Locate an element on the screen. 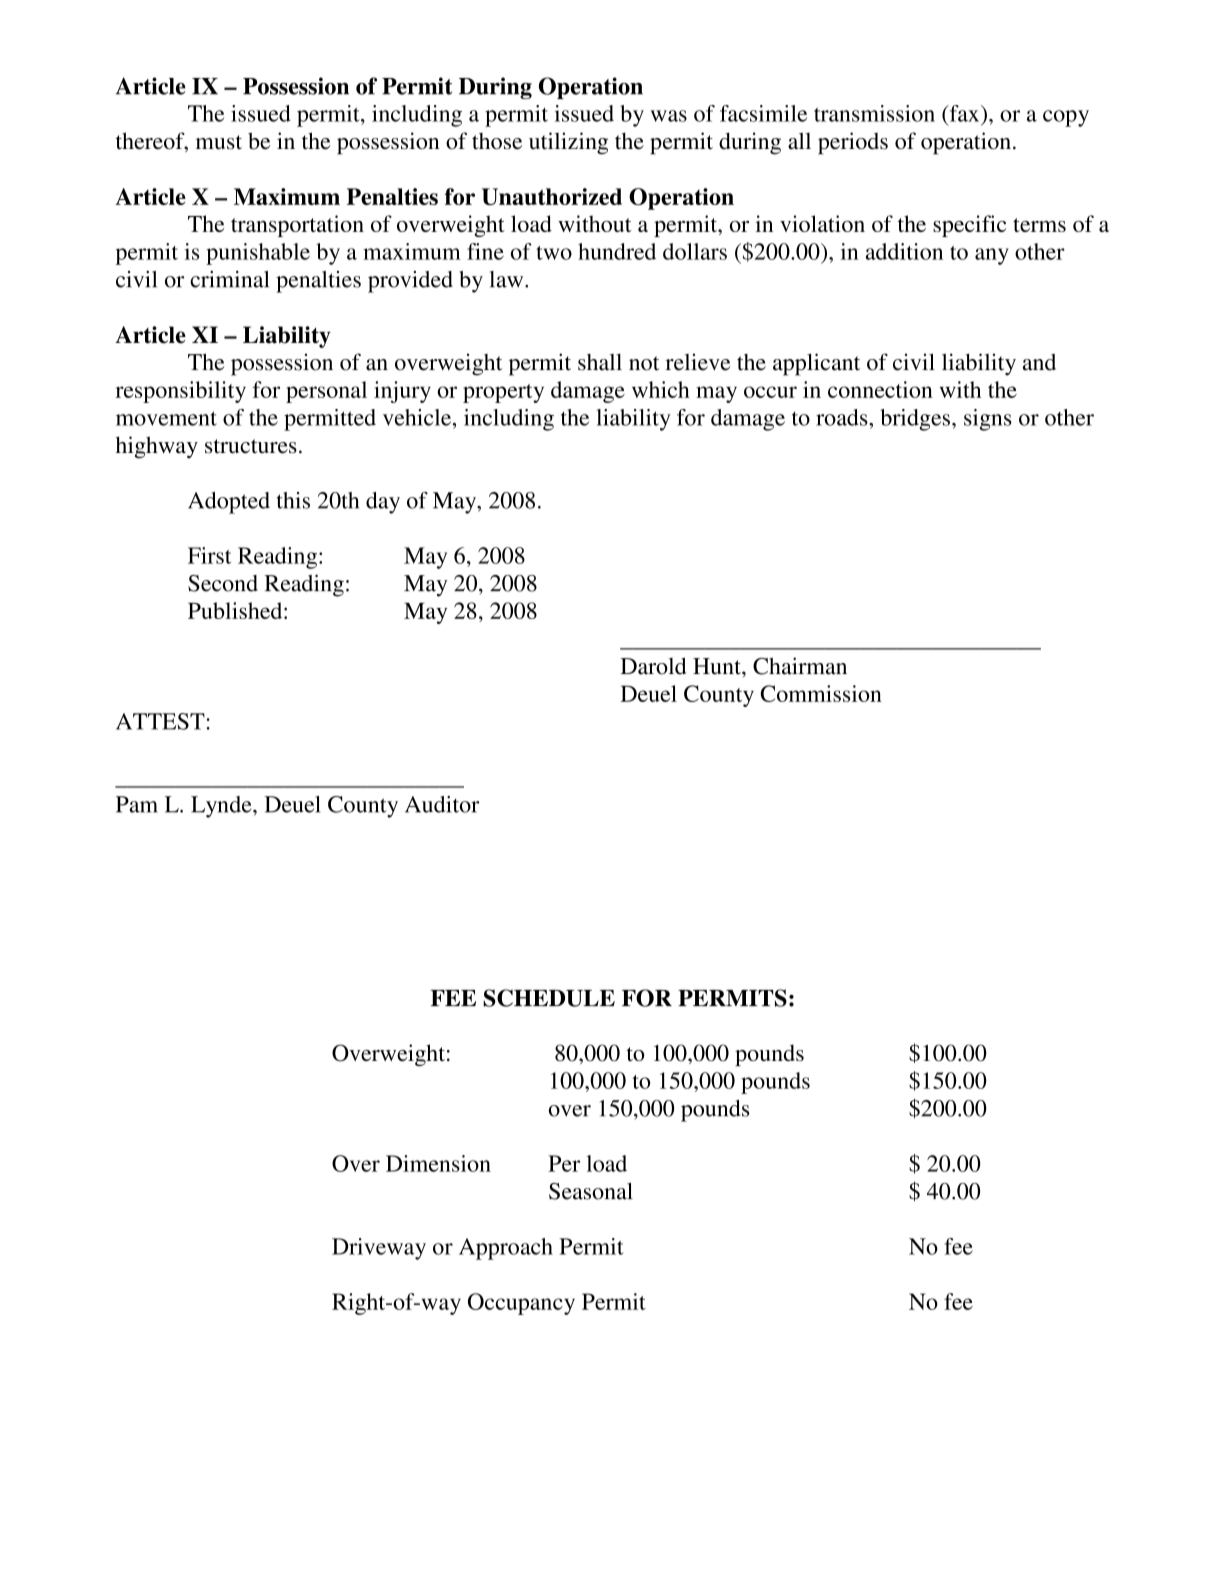 This screenshot has height=1586, width=1226. Hunt is located at coordinates (718, 666).
